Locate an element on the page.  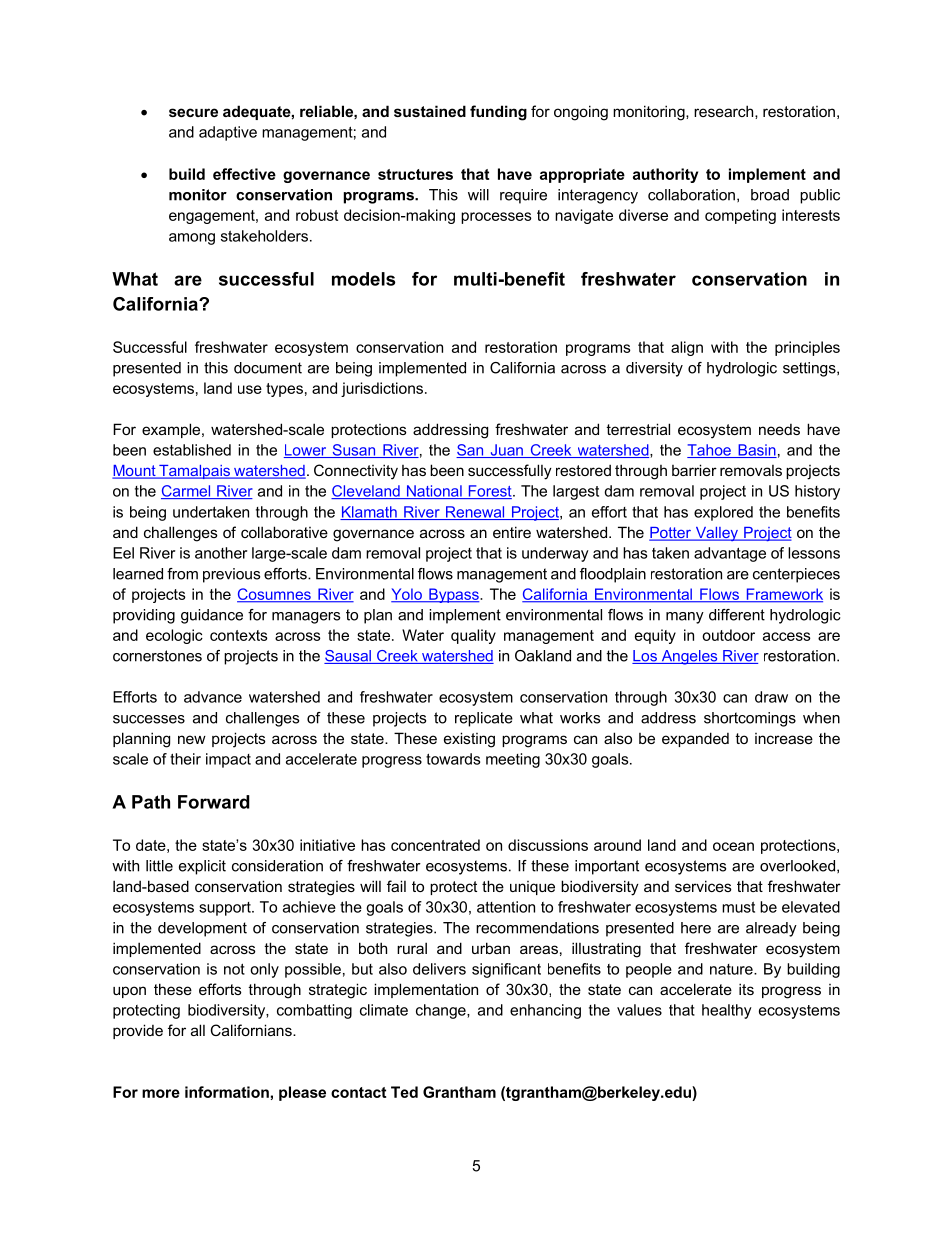
broad is located at coordinates (770, 195).
